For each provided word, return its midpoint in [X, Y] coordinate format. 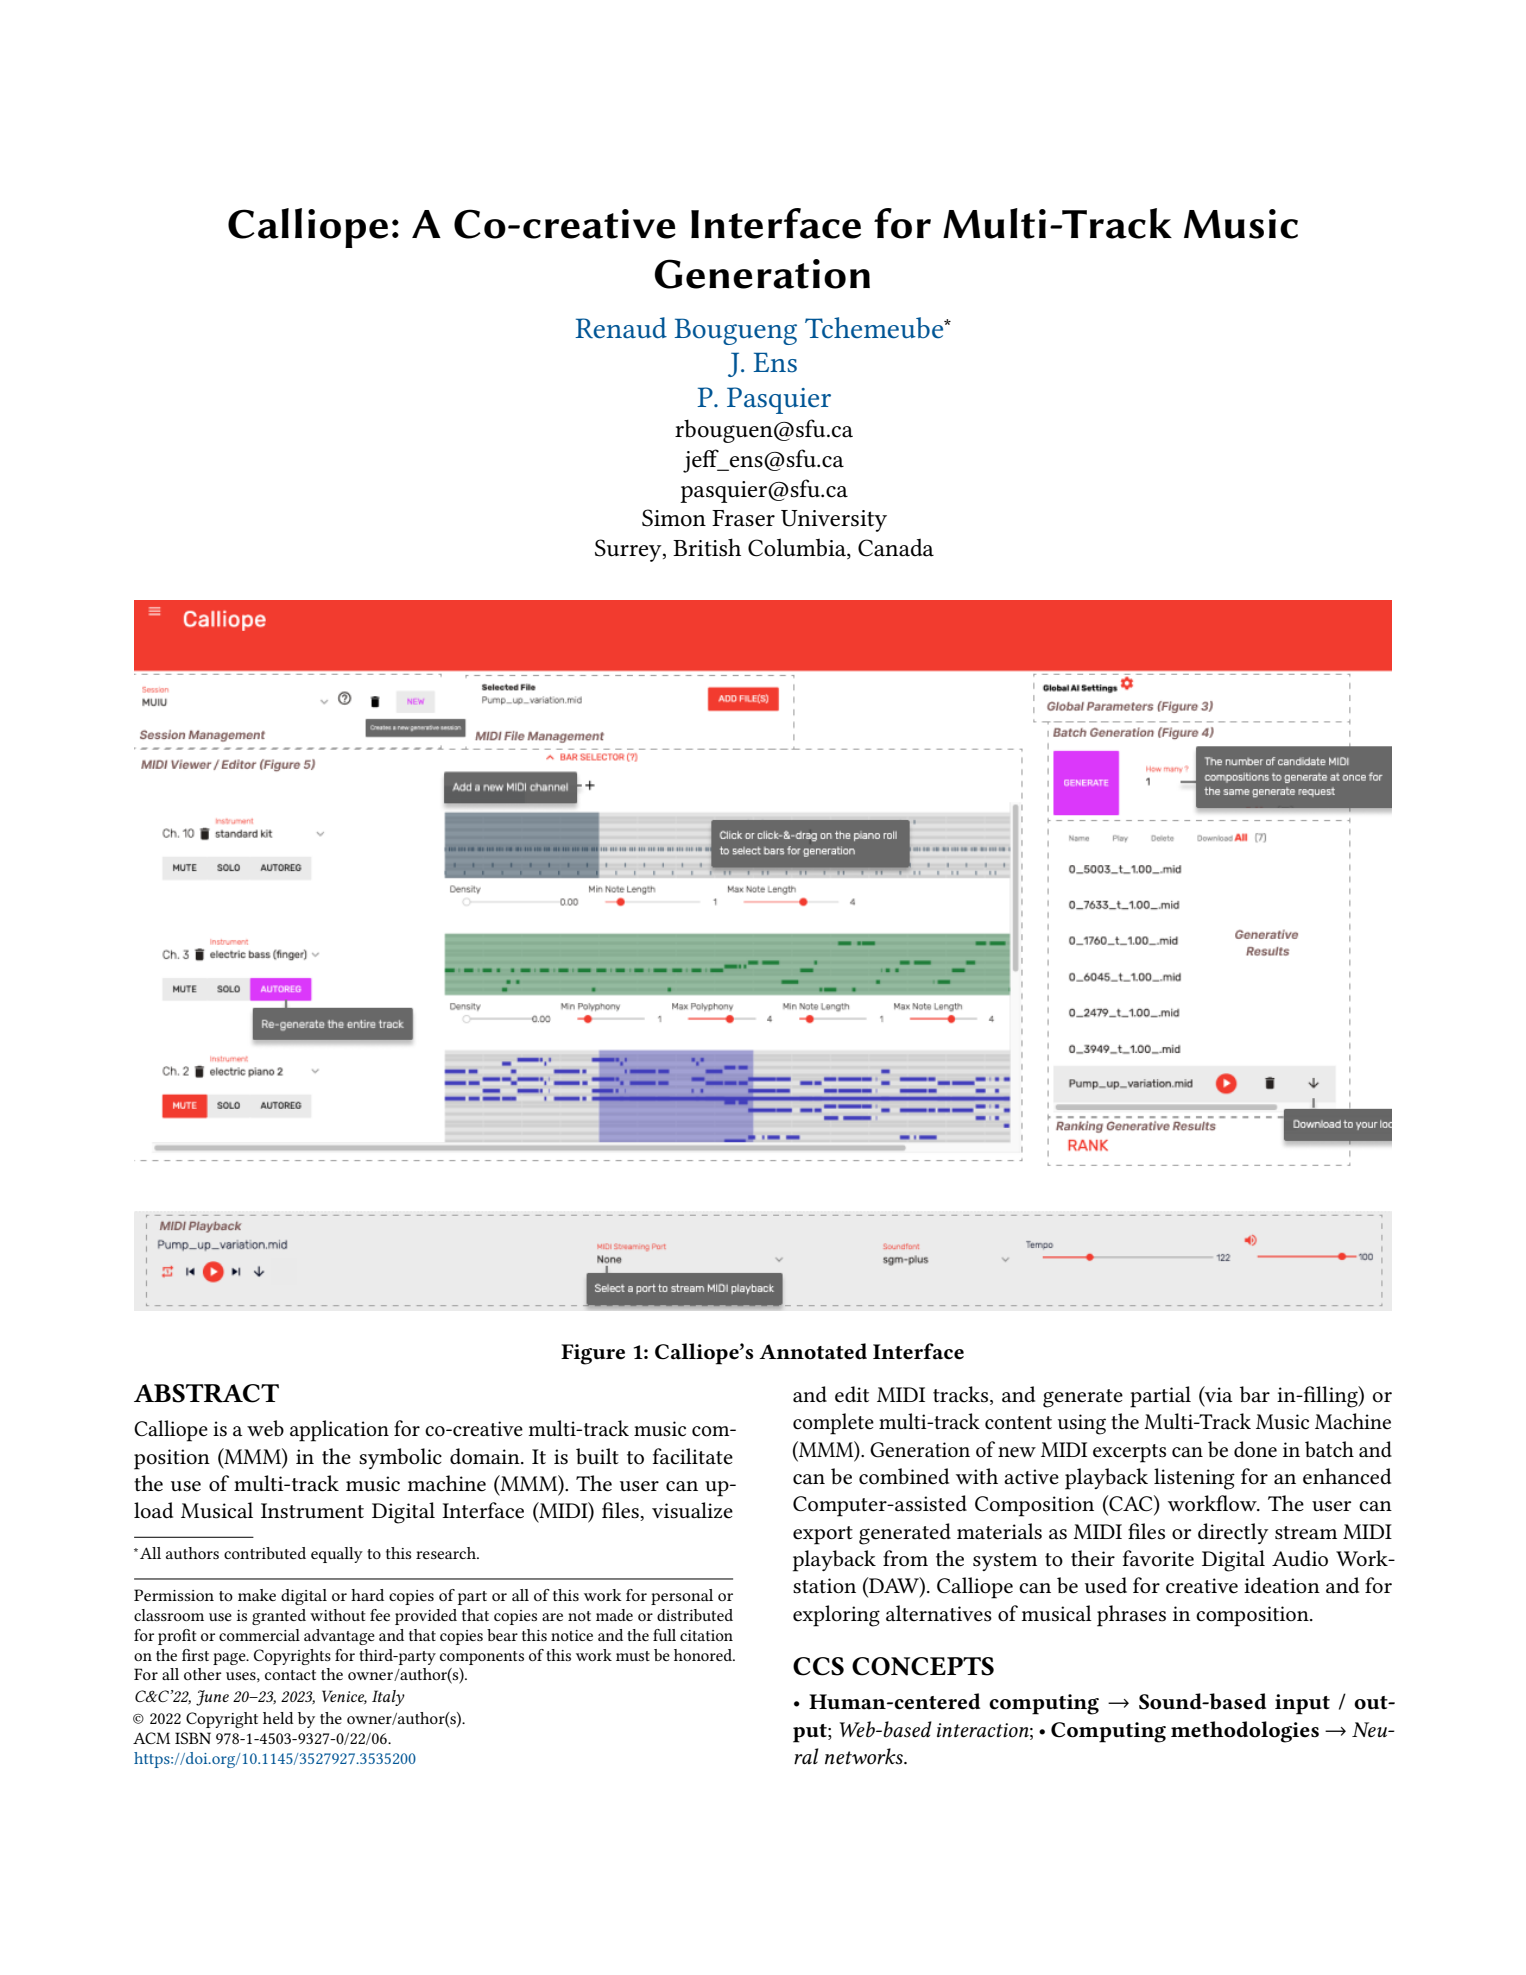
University [834, 521]
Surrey [629, 550]
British [707, 547]
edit [852, 1394]
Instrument [312, 1511]
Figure [593, 1354]
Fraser [743, 518]
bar [1255, 1394]
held [278, 1718]
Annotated [813, 1351]
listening [1194, 1479]
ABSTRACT [206, 1393]
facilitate [693, 1456]
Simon [674, 518]
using [1082, 1424]
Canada [896, 548]
